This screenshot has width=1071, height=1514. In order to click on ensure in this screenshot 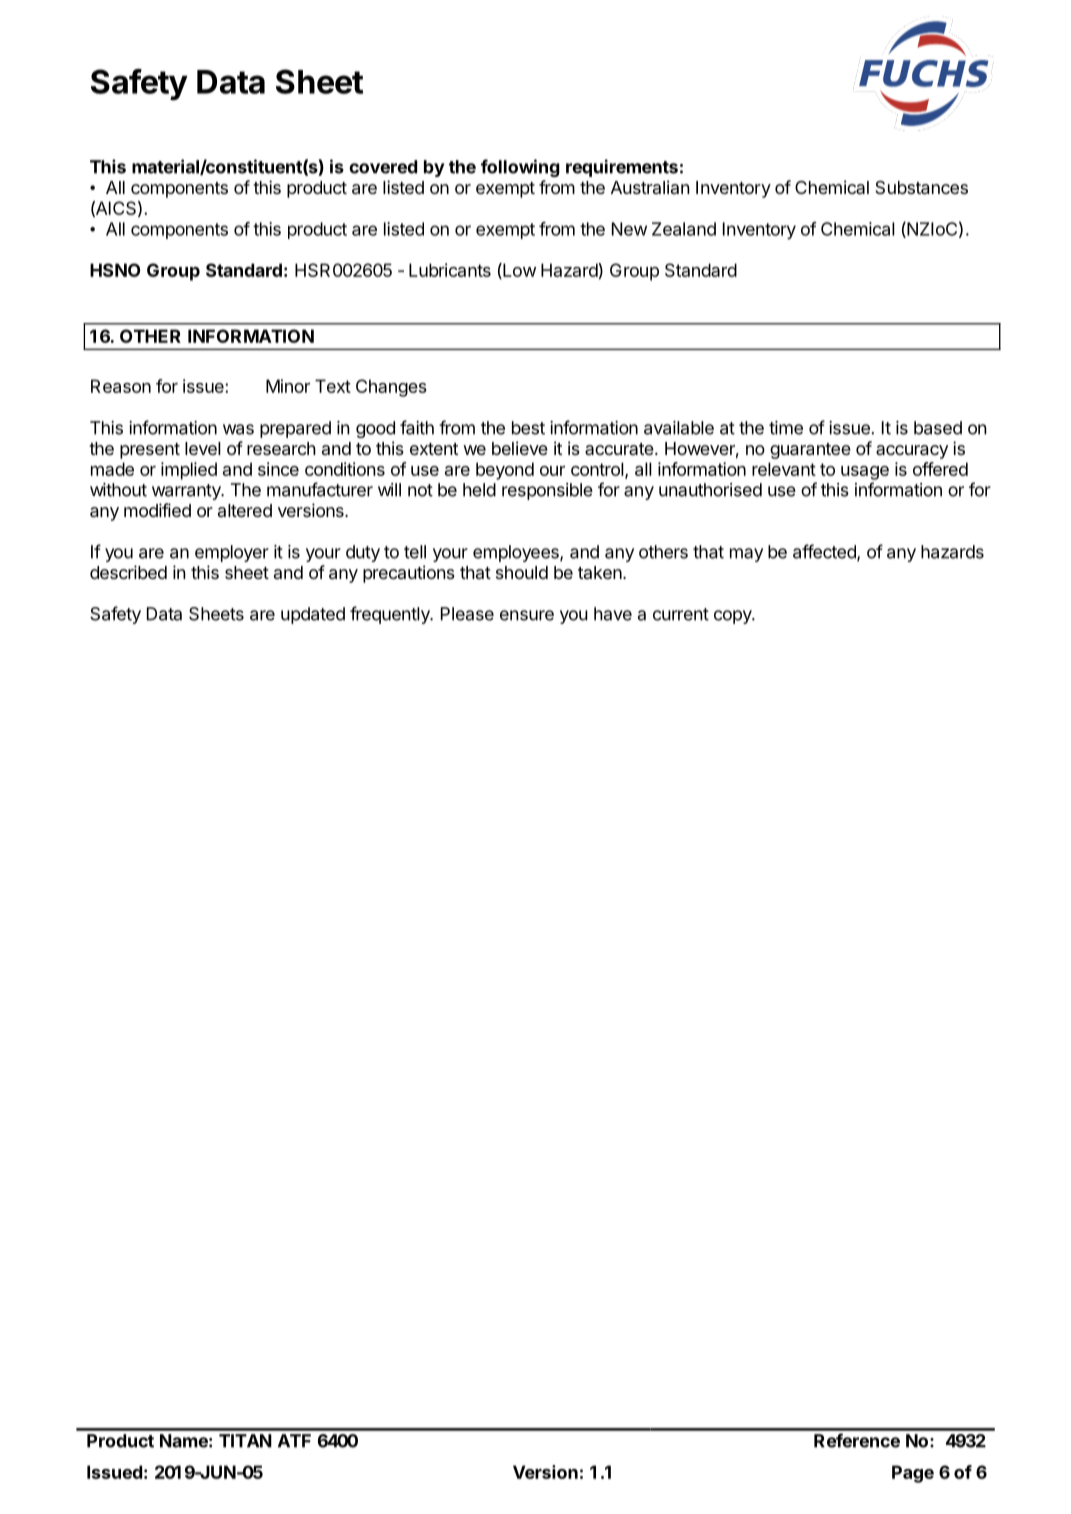, I will do `click(527, 615)`.
